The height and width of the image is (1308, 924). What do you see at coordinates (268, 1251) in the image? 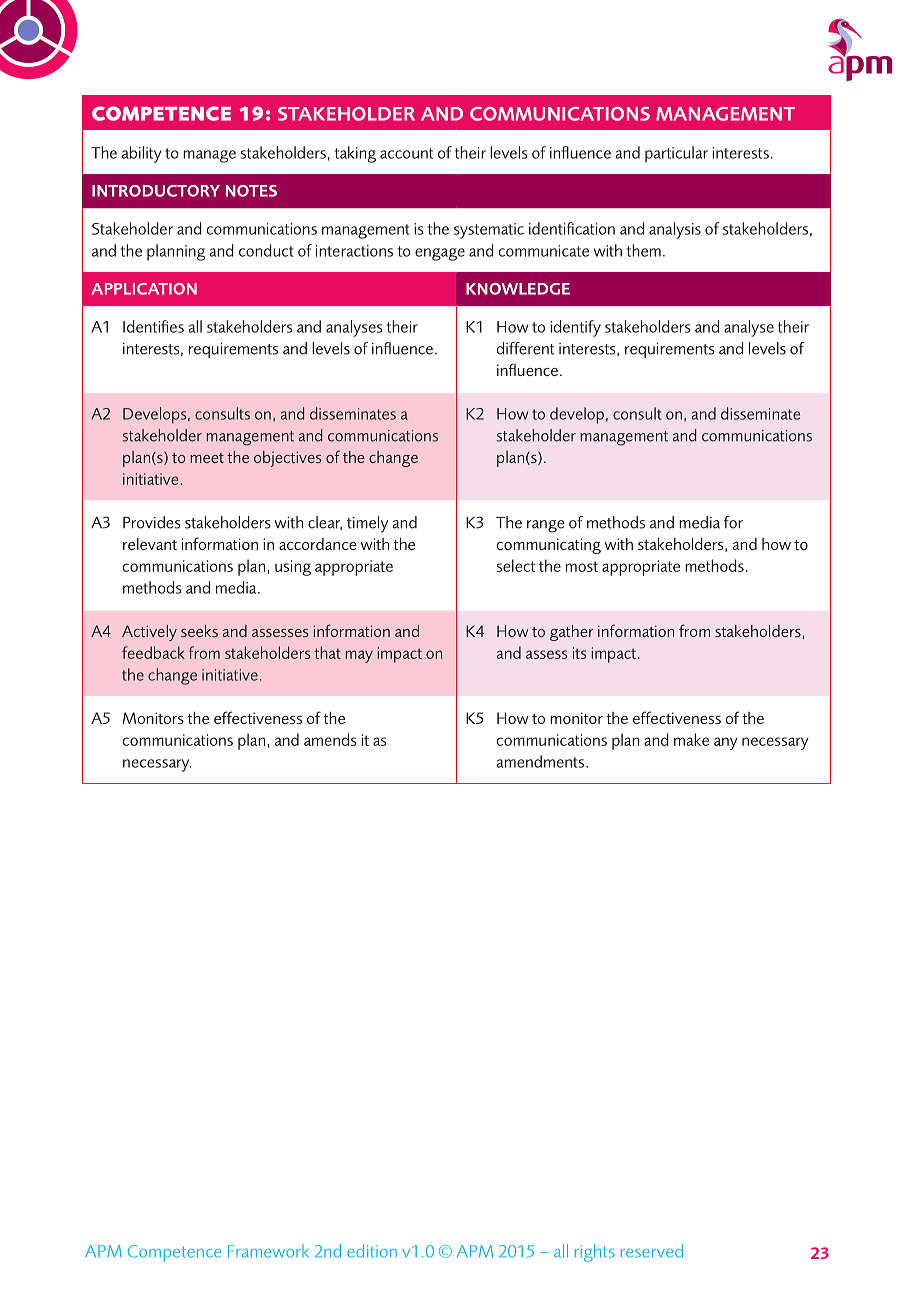
I see `Framework` at bounding box center [268, 1251].
